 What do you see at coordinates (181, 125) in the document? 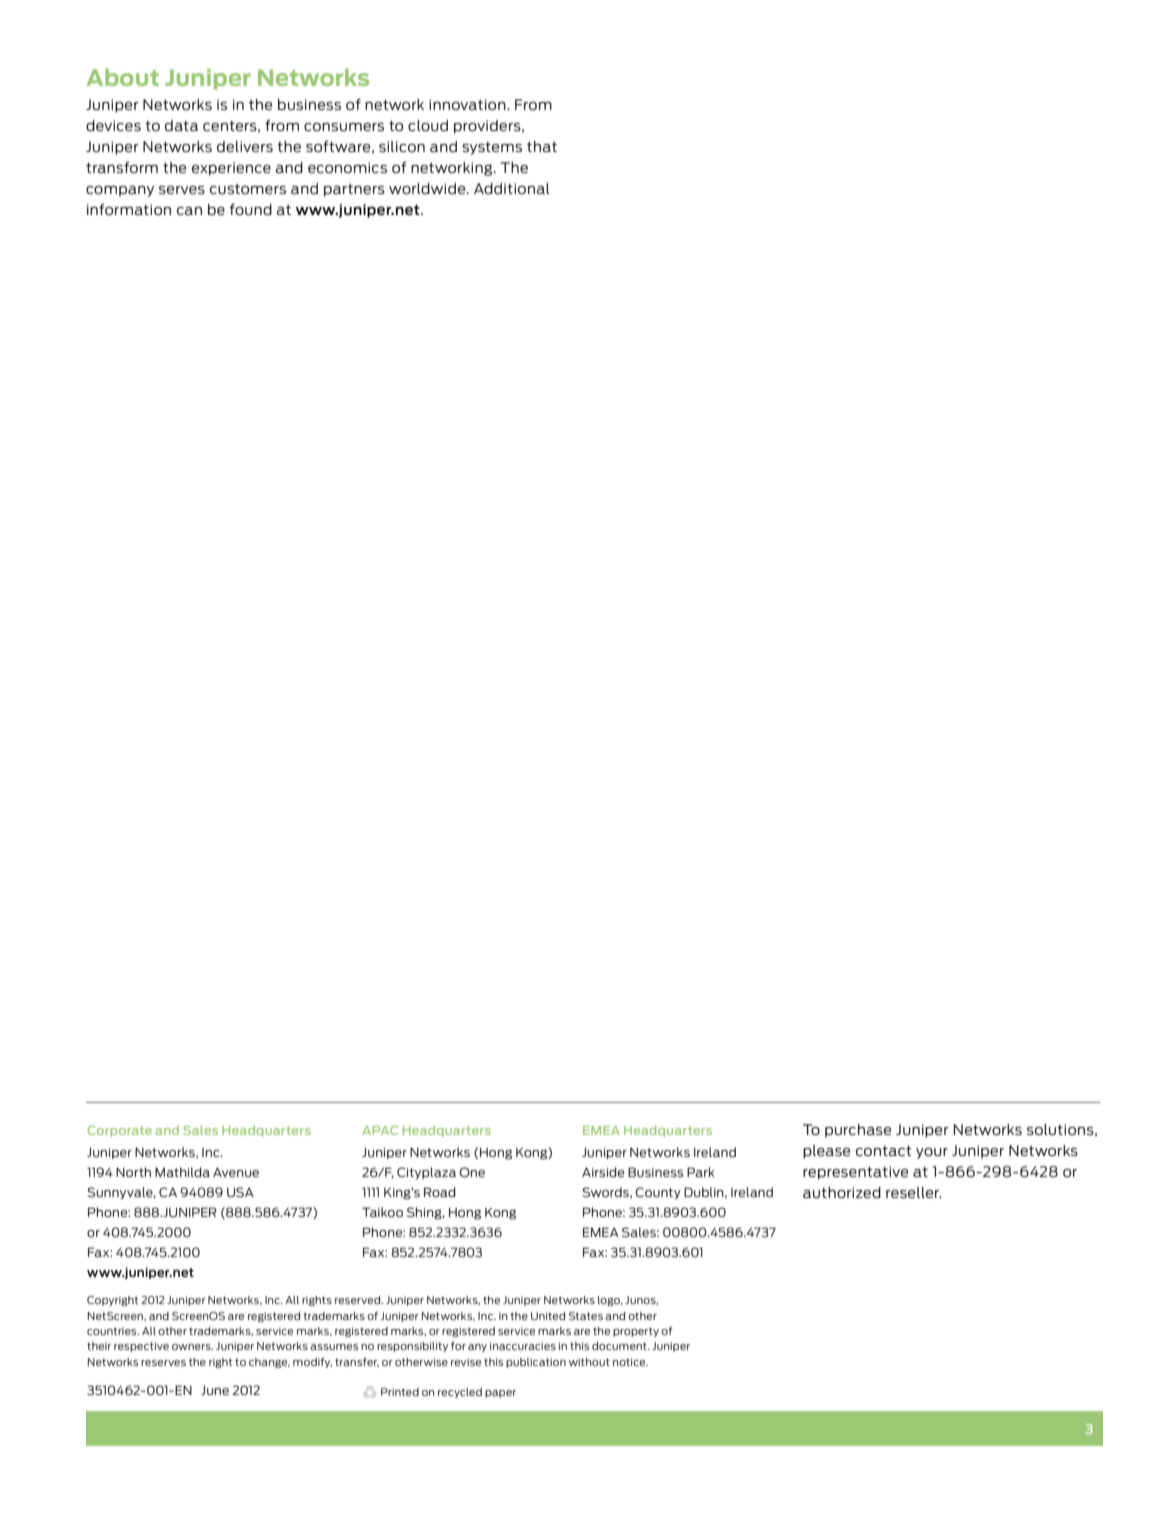
I see `data` at bounding box center [181, 125].
